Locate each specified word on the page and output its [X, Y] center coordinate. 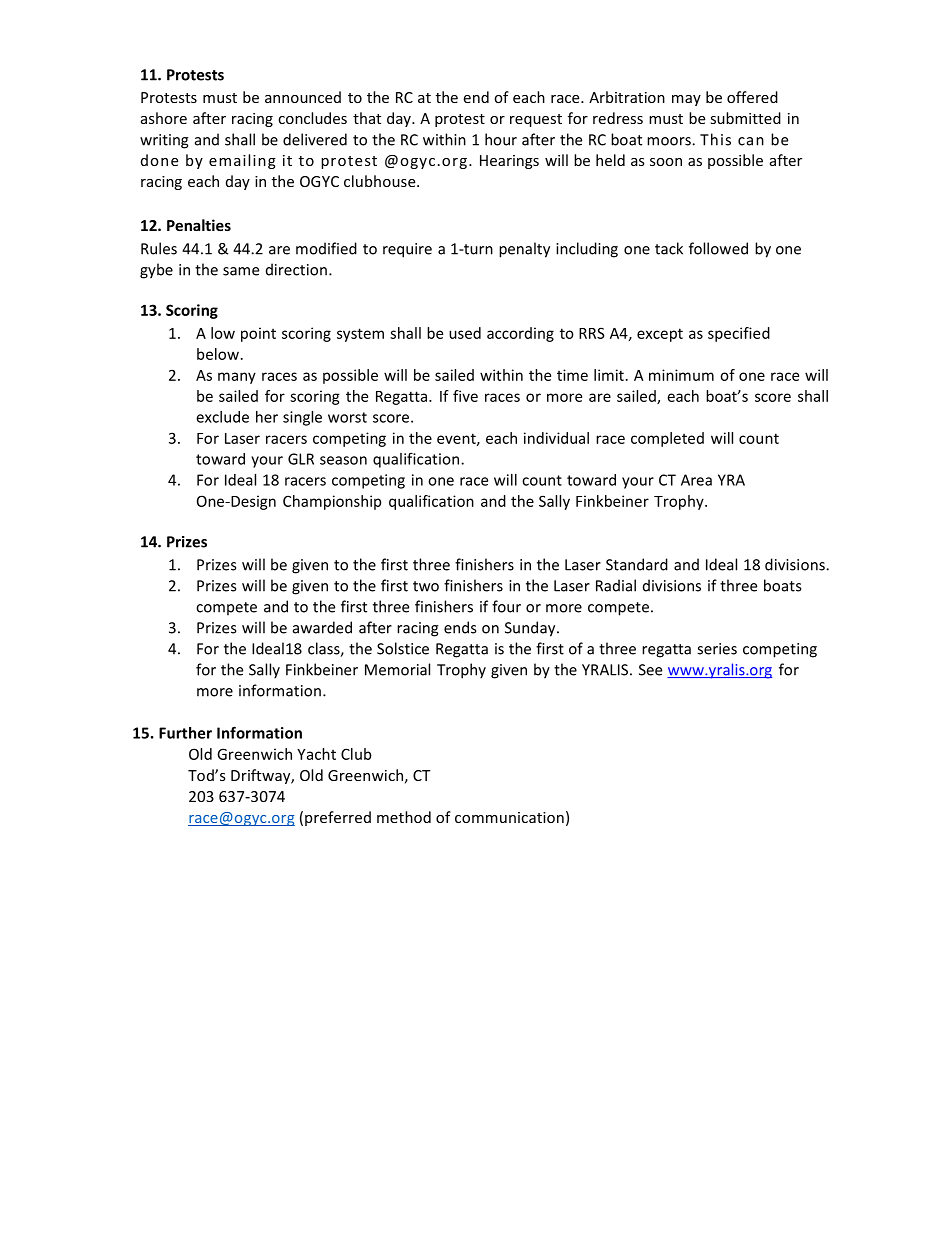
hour [501, 139]
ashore [164, 118]
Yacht [316, 754]
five [465, 396]
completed [667, 439]
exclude [222, 417]
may [686, 100]
